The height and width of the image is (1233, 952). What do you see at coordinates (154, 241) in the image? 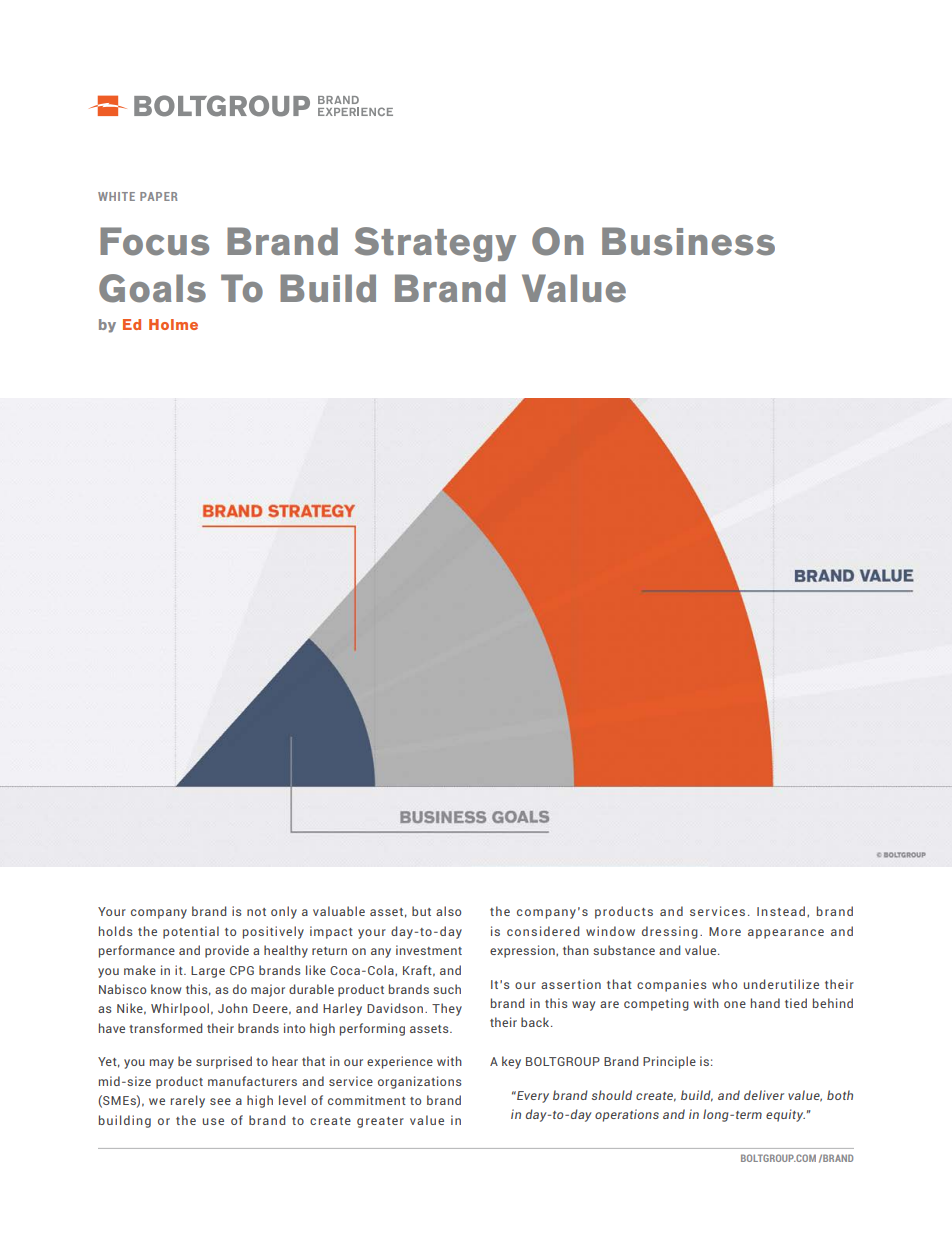
I see `Focus` at bounding box center [154, 241].
